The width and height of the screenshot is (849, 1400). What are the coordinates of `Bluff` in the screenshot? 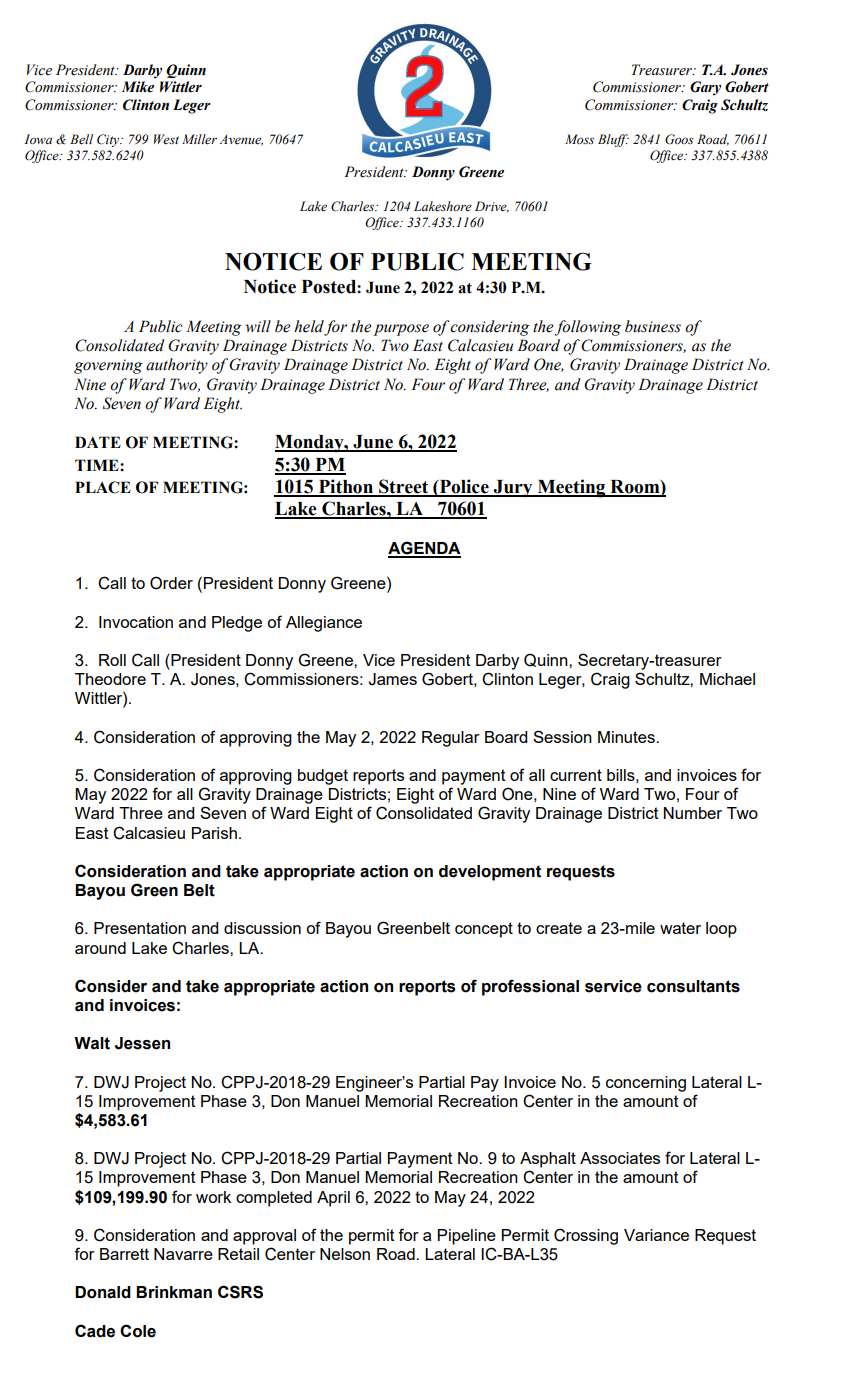 It's located at (613, 140).
